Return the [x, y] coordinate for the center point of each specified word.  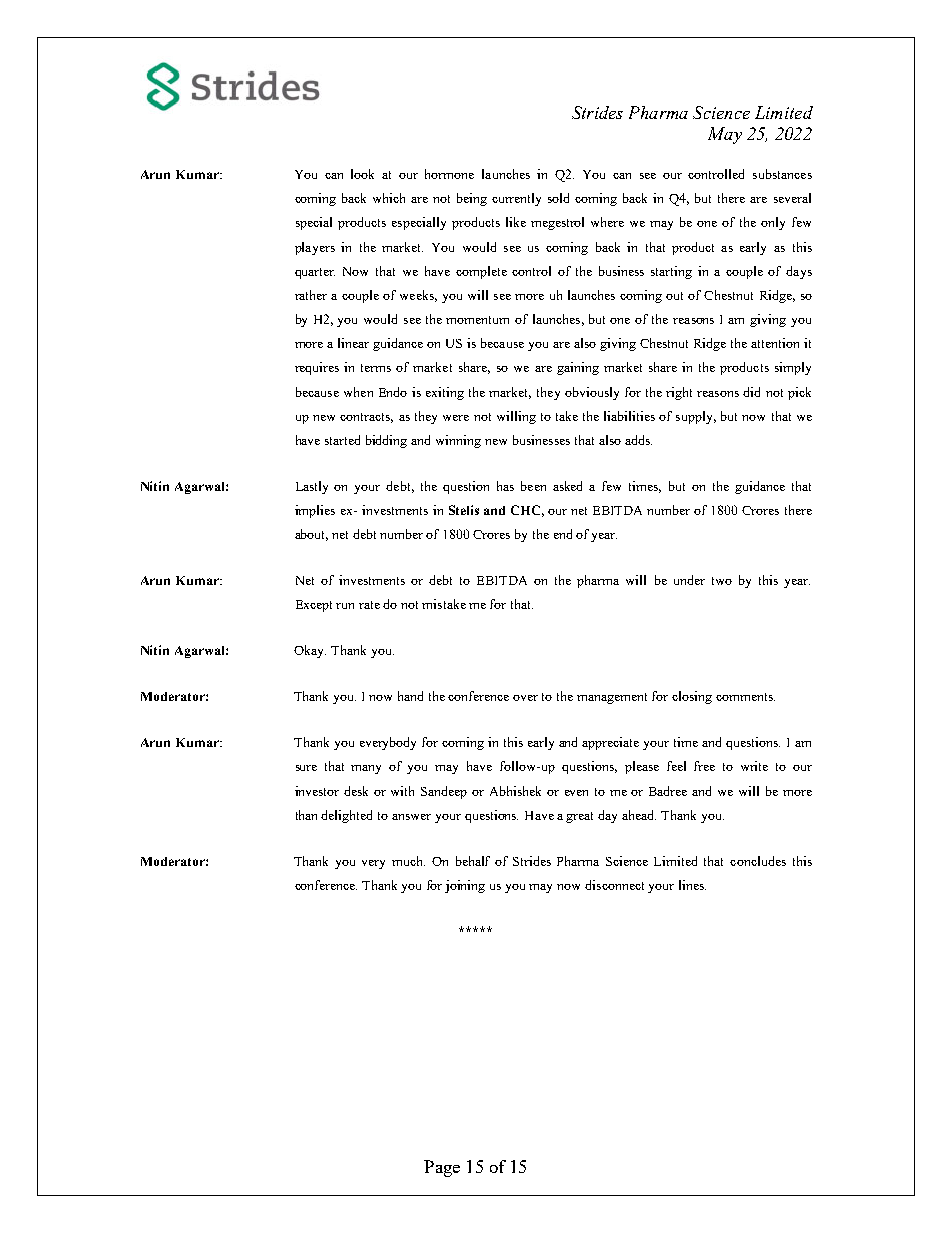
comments [745, 697]
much [408, 861]
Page [442, 1168]
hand [410, 696]
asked [567, 486]
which [389, 198]
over [525, 698]
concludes [758, 861]
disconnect [614, 885]
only [773, 223]
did [751, 392]
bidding [386, 441]
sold [558, 198]
